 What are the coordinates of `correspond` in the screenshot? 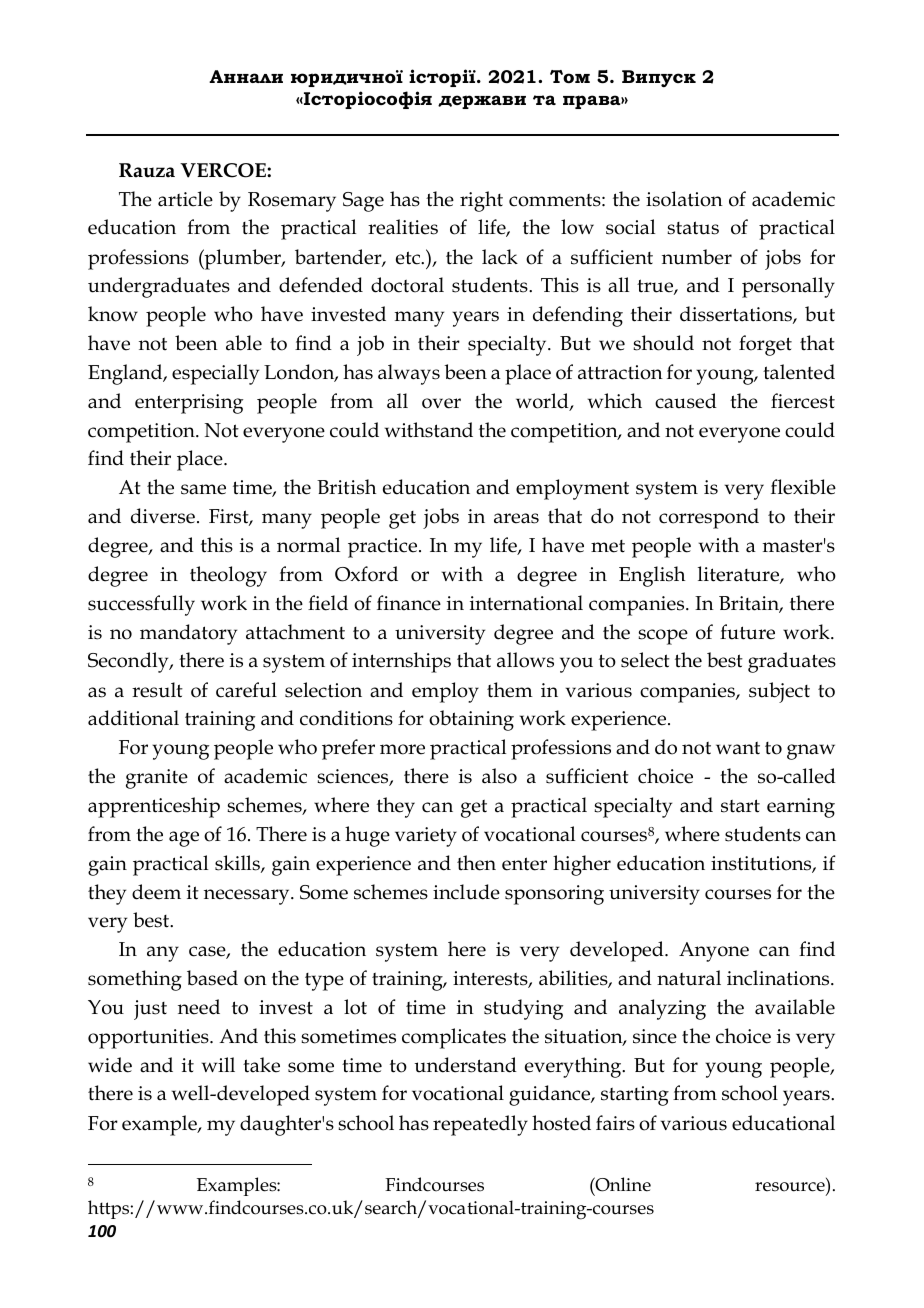 It's located at (709, 518).
